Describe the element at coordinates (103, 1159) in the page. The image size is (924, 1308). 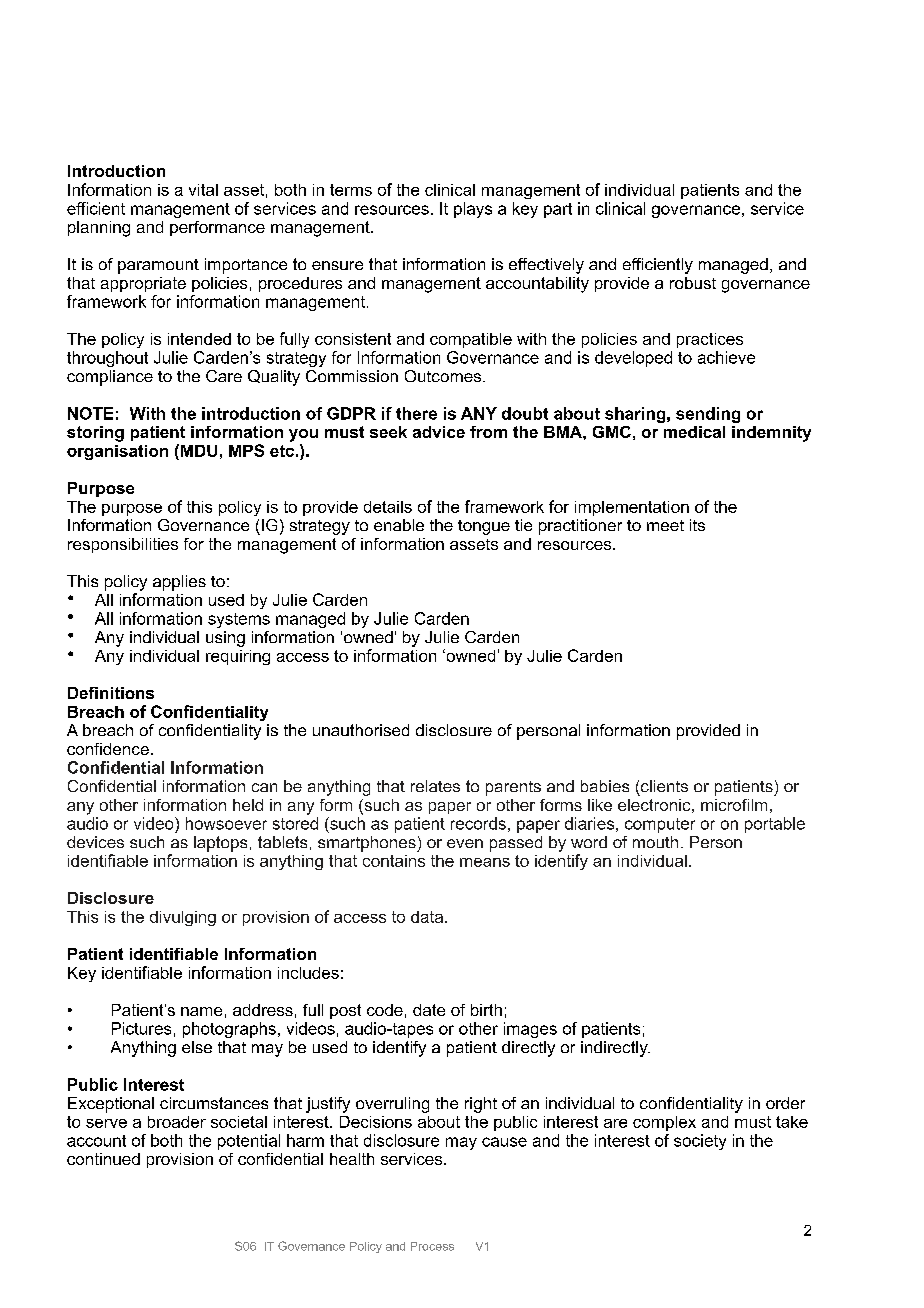
I see `continued` at that location.
